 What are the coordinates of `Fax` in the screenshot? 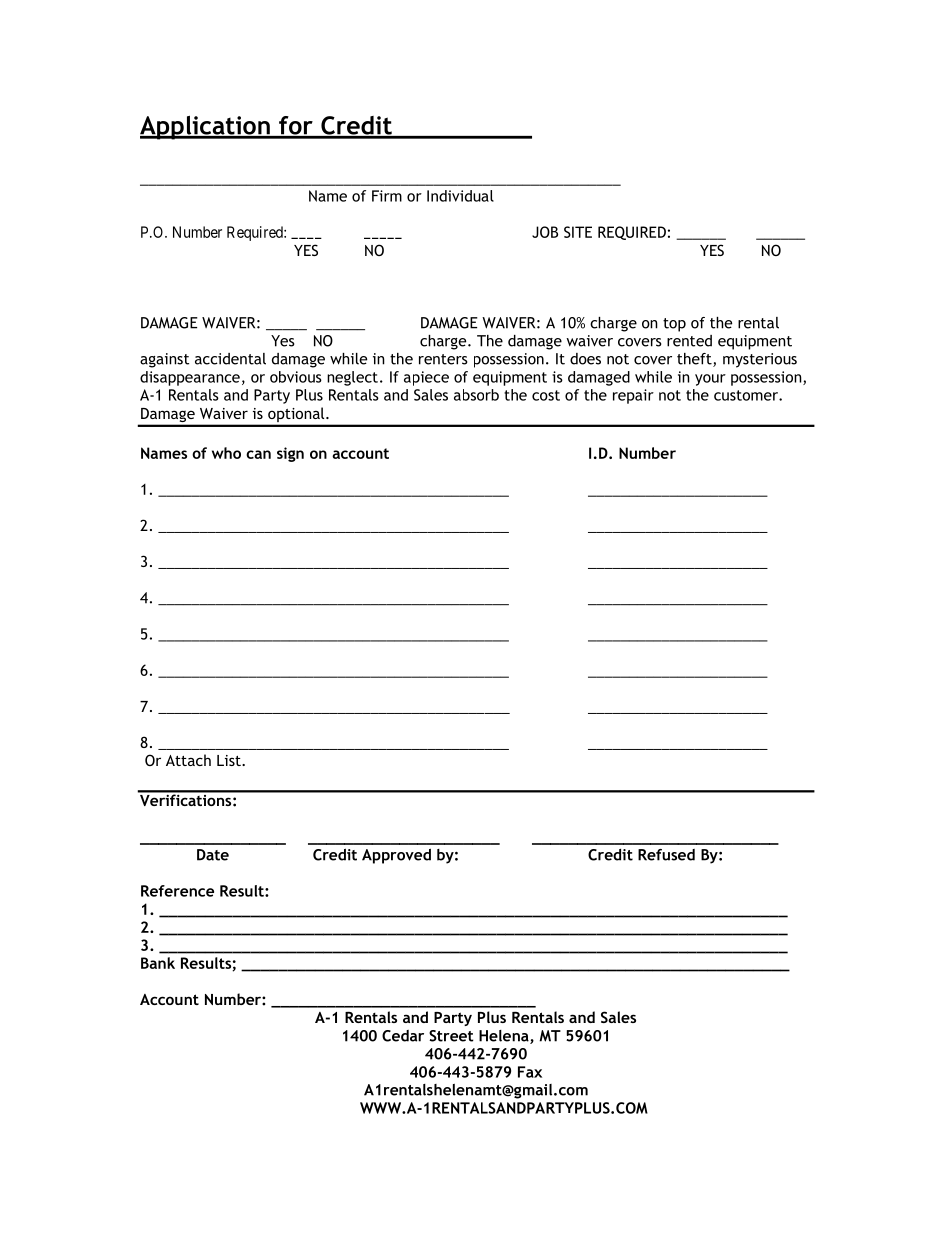 It's located at (530, 1072).
